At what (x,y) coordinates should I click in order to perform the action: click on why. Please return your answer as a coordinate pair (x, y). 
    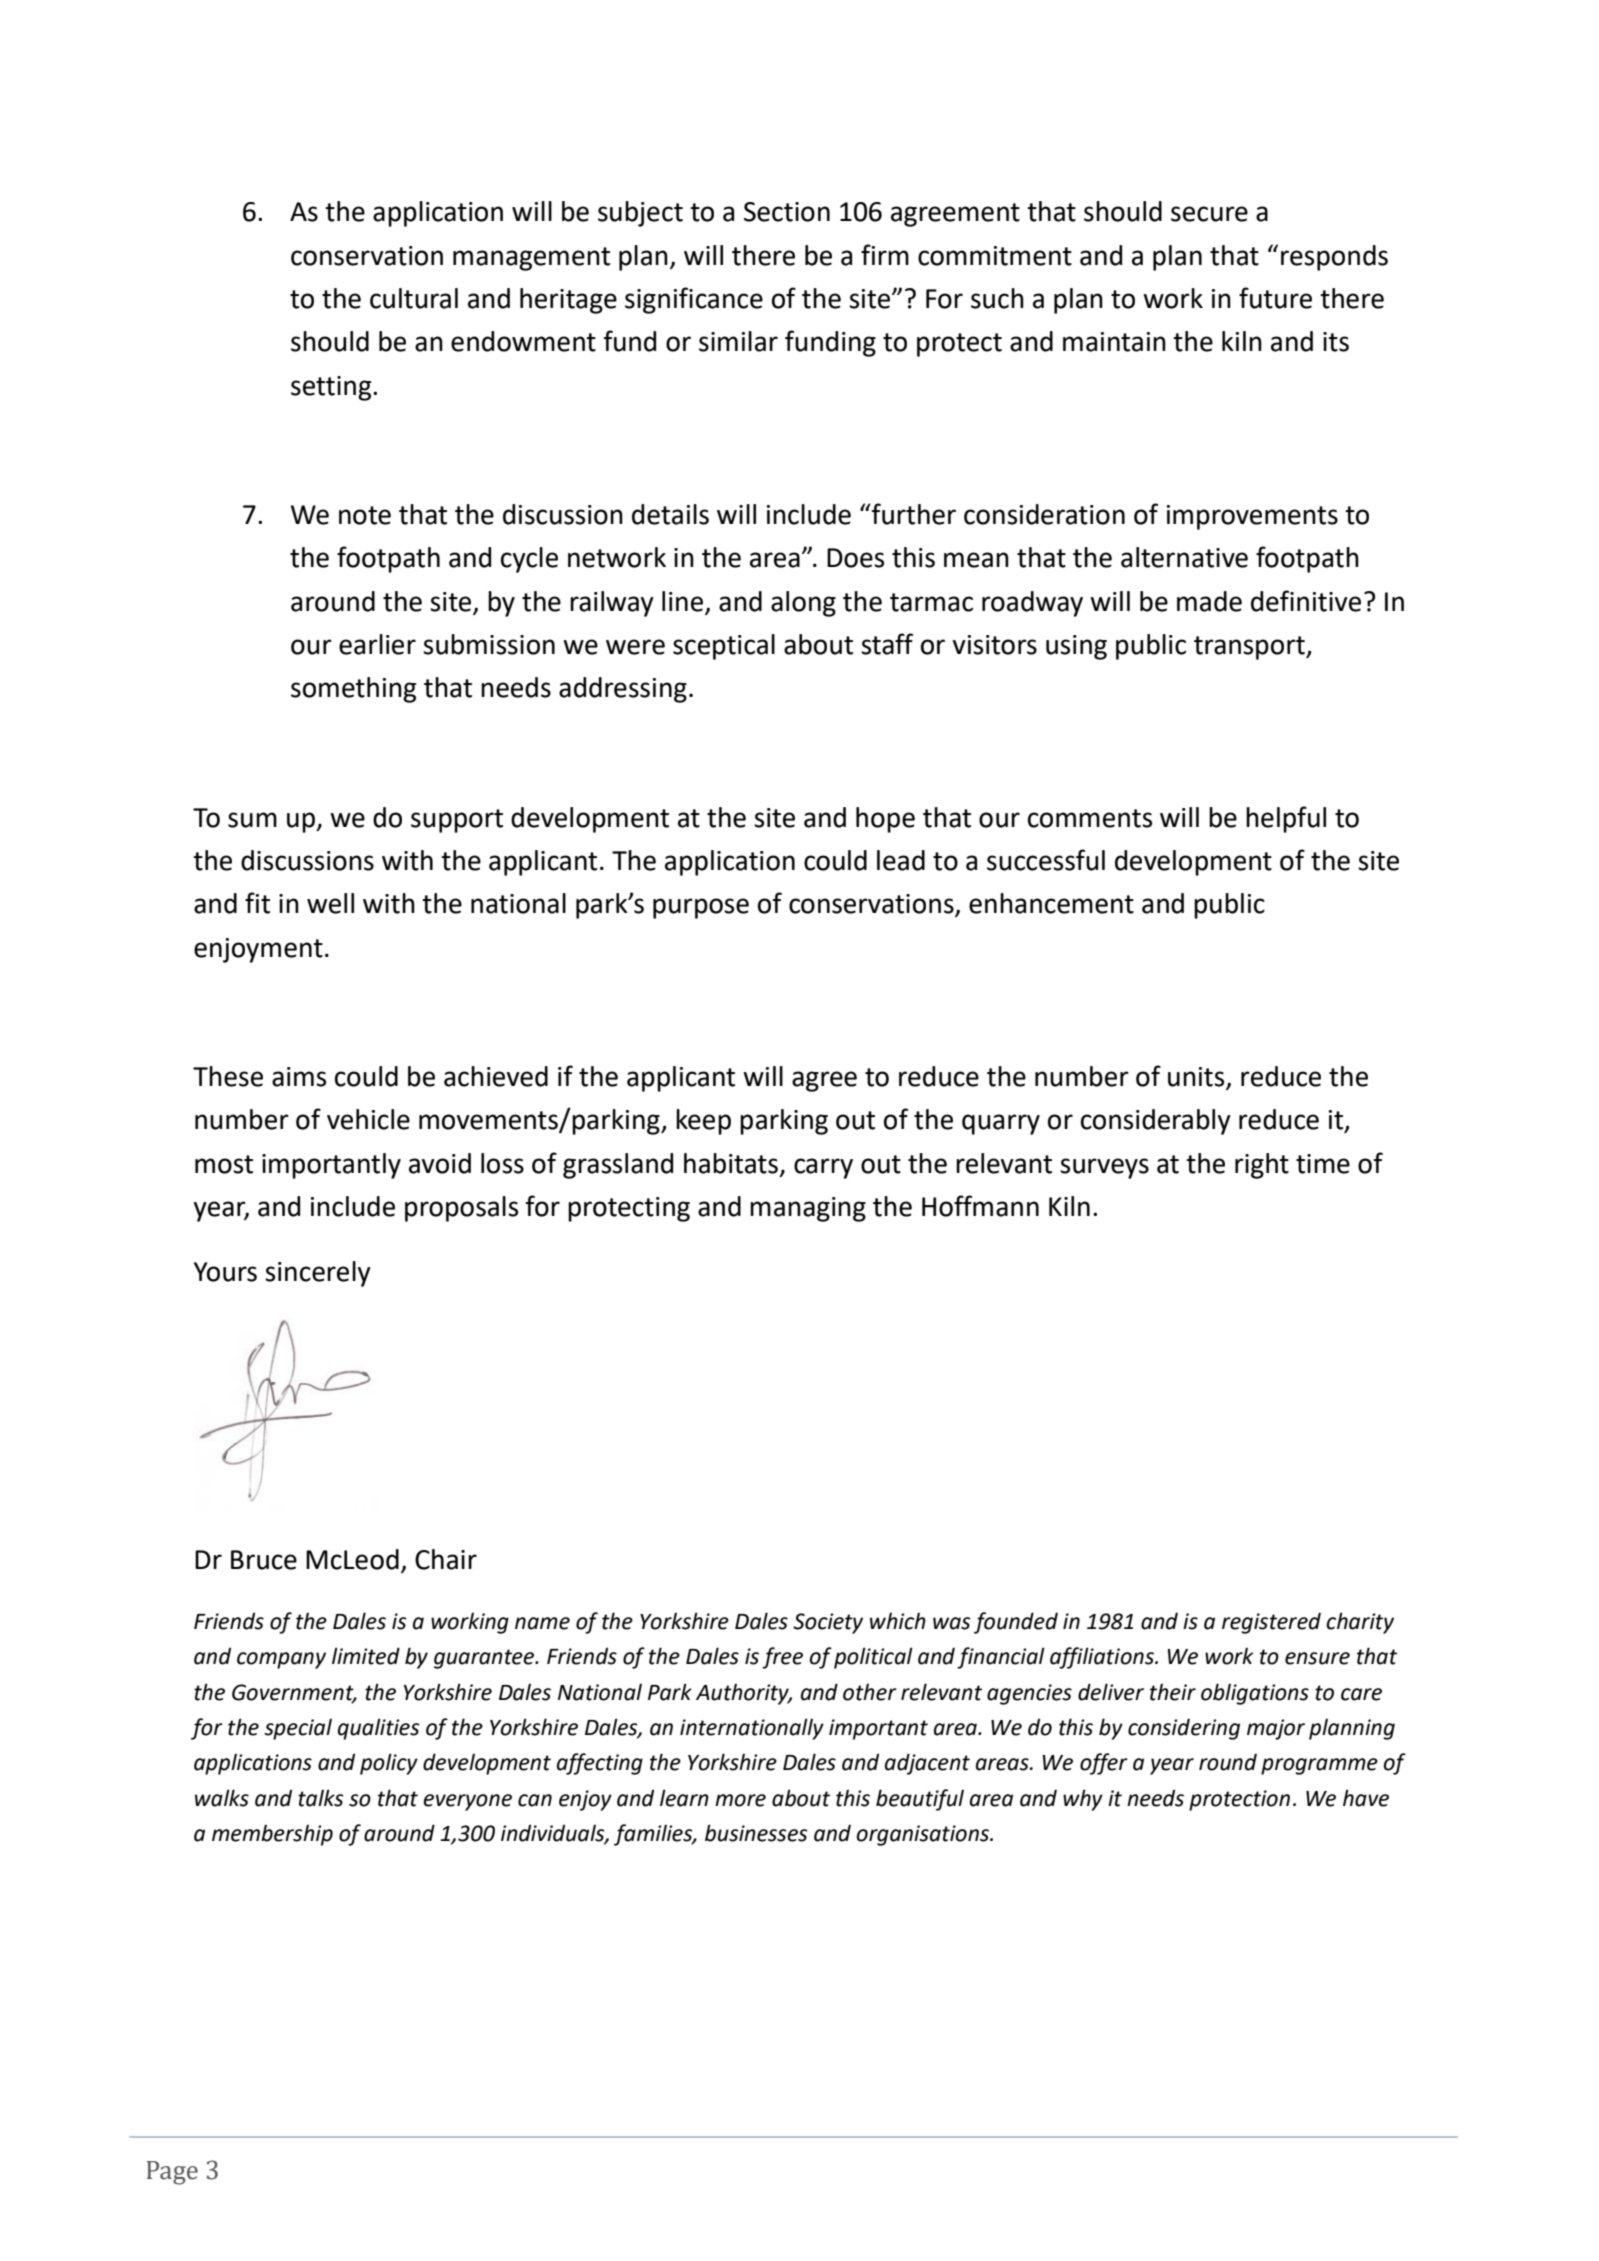
    Looking at the image, I should click on (1083, 1800).
